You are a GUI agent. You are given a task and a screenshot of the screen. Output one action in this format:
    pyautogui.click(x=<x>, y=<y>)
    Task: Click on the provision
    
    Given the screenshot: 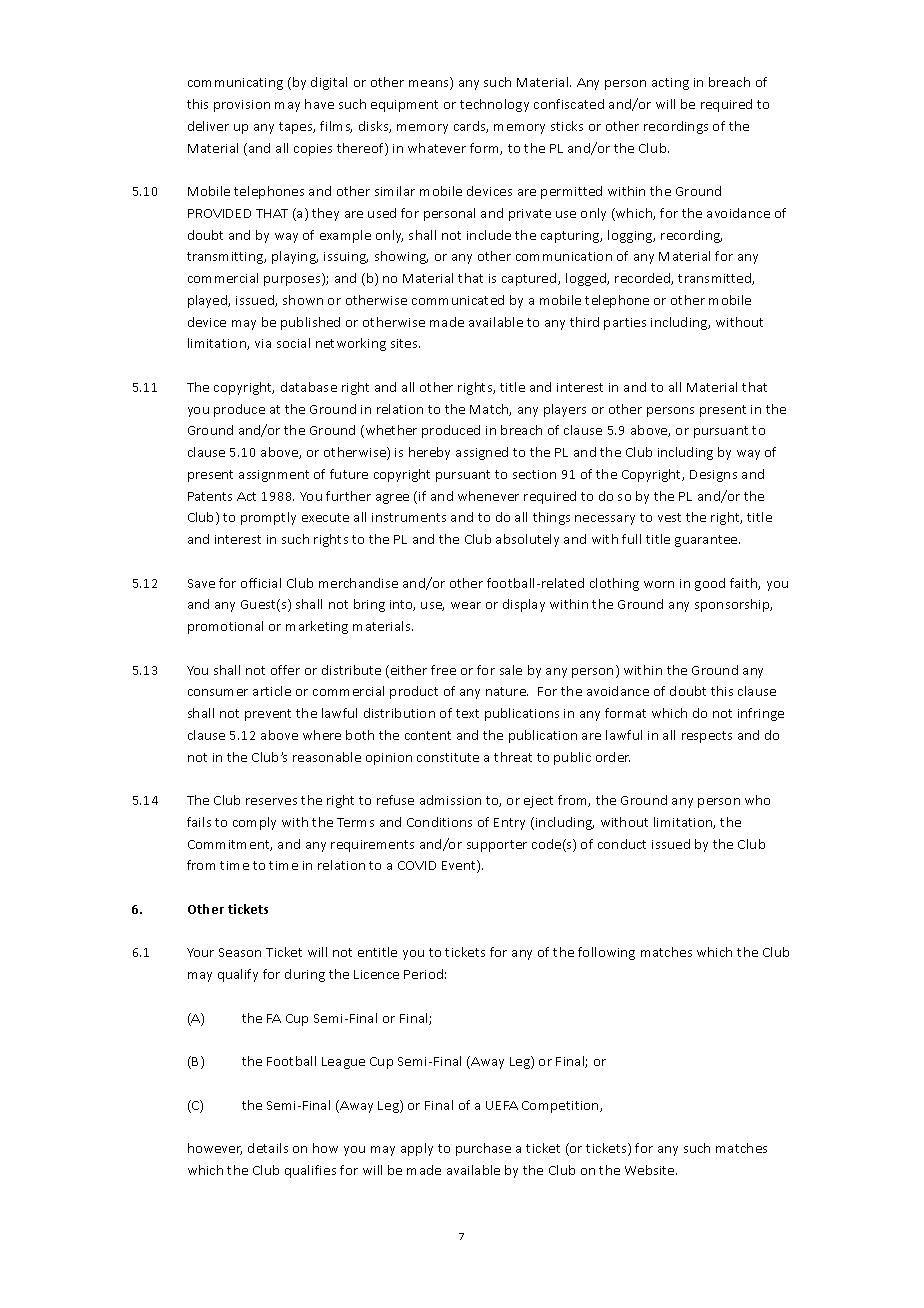 What is the action you would take?
    pyautogui.click(x=242, y=106)
